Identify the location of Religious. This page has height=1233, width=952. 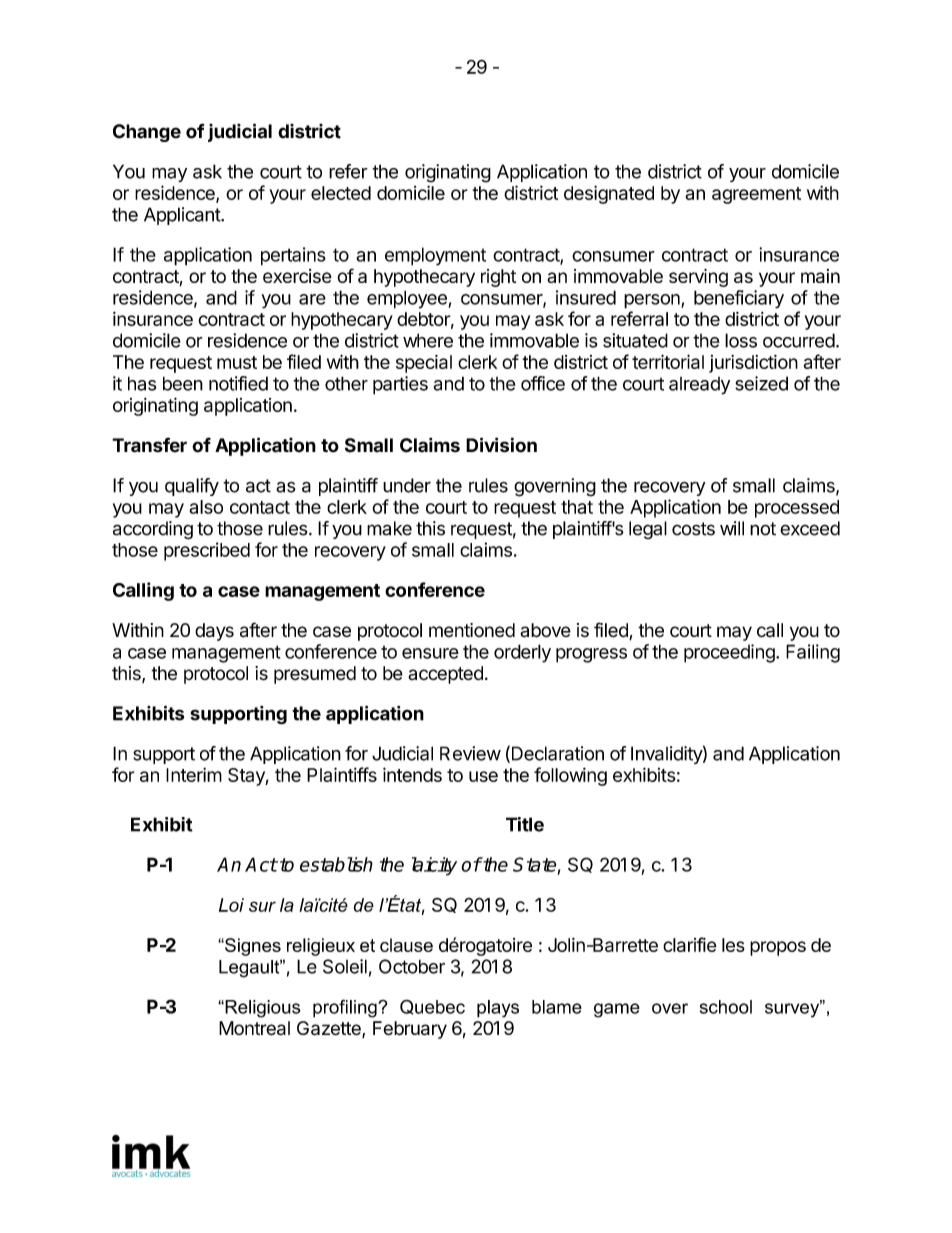
(262, 1009).
